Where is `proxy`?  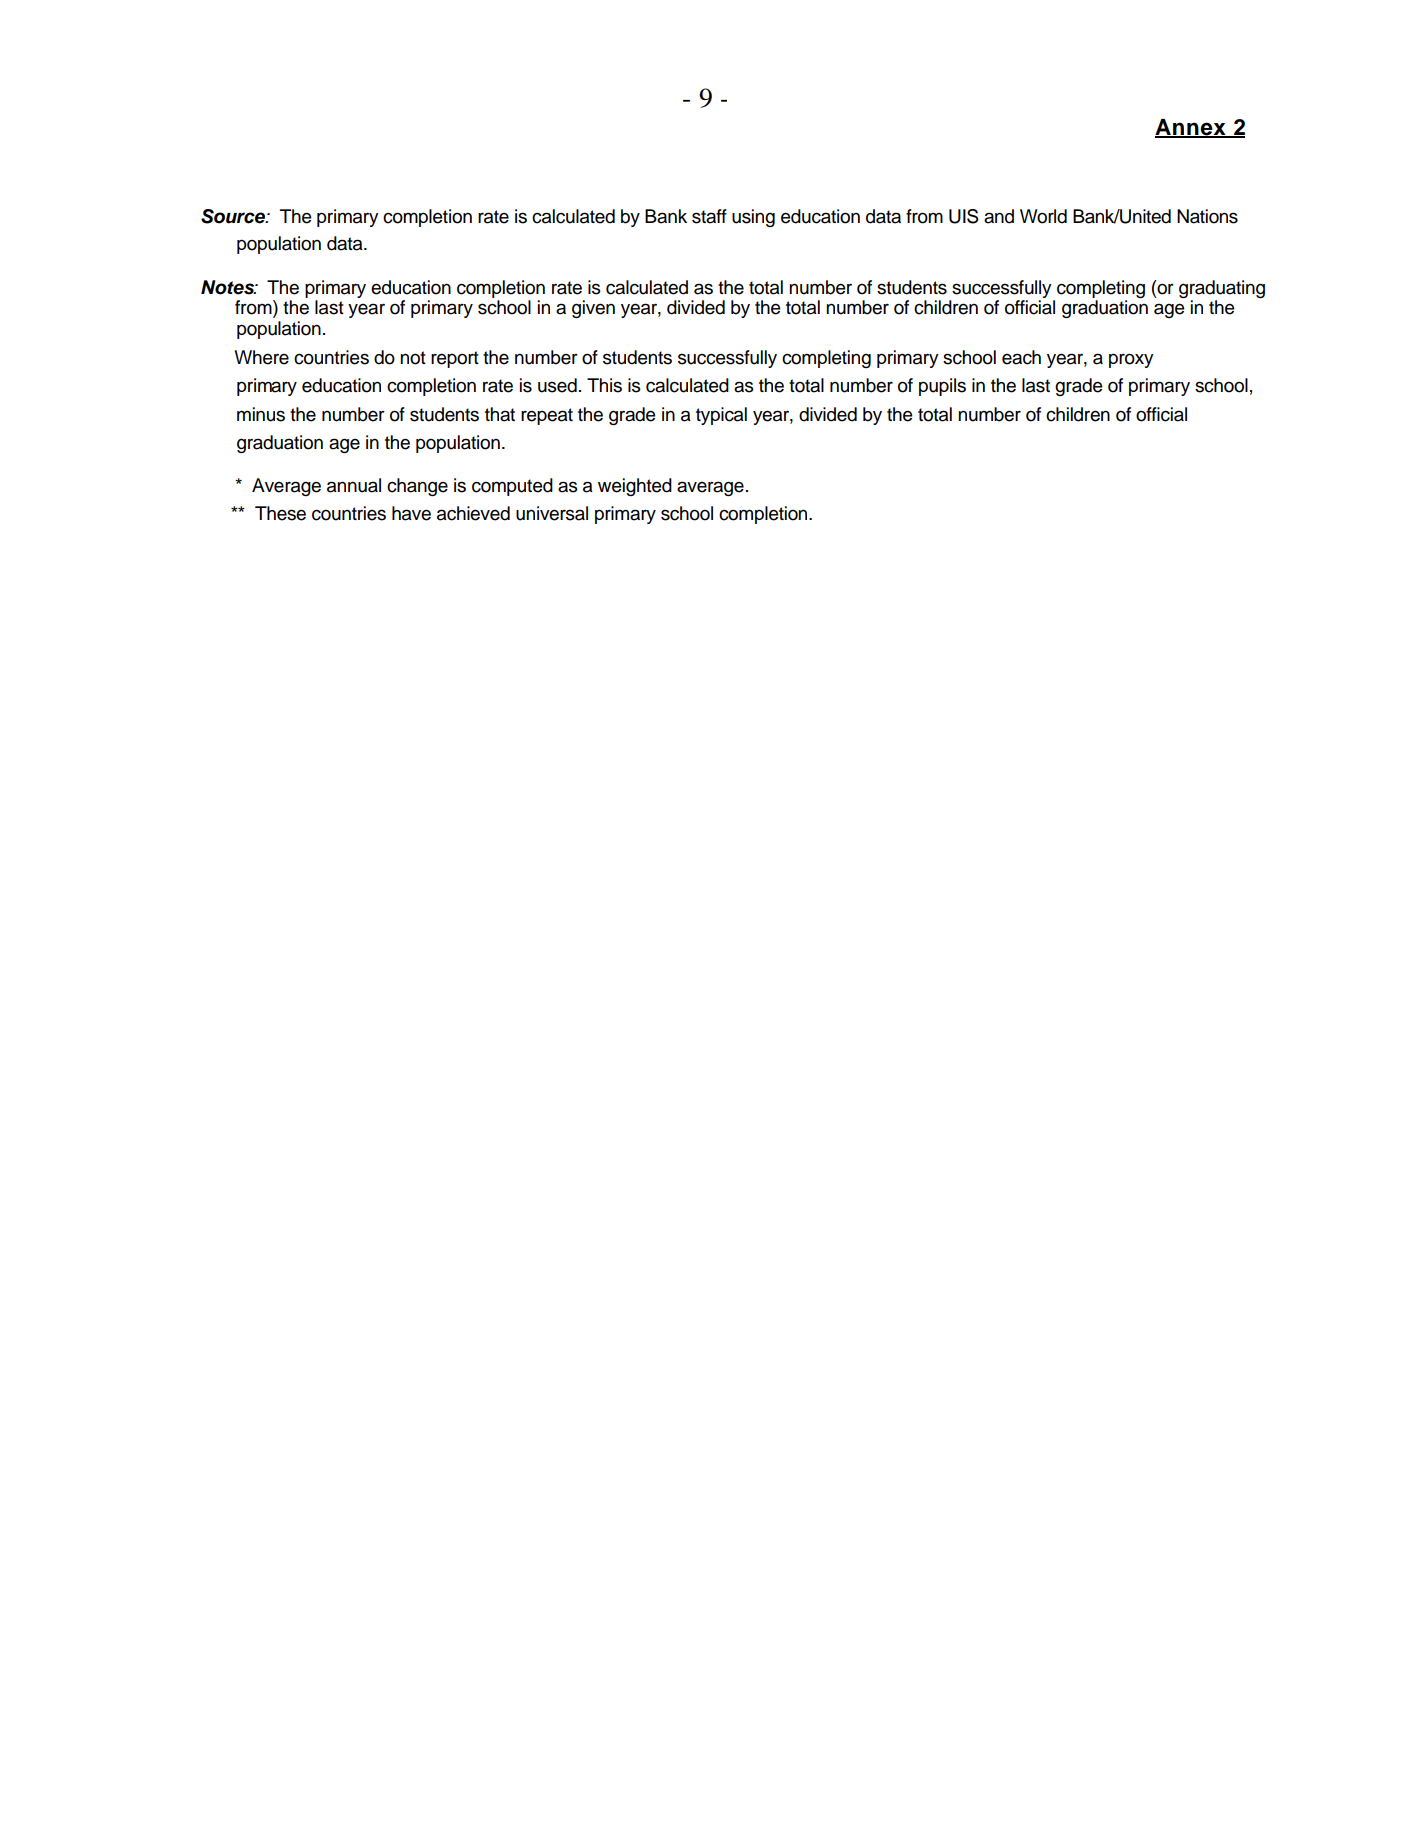
proxy is located at coordinates (1131, 360).
